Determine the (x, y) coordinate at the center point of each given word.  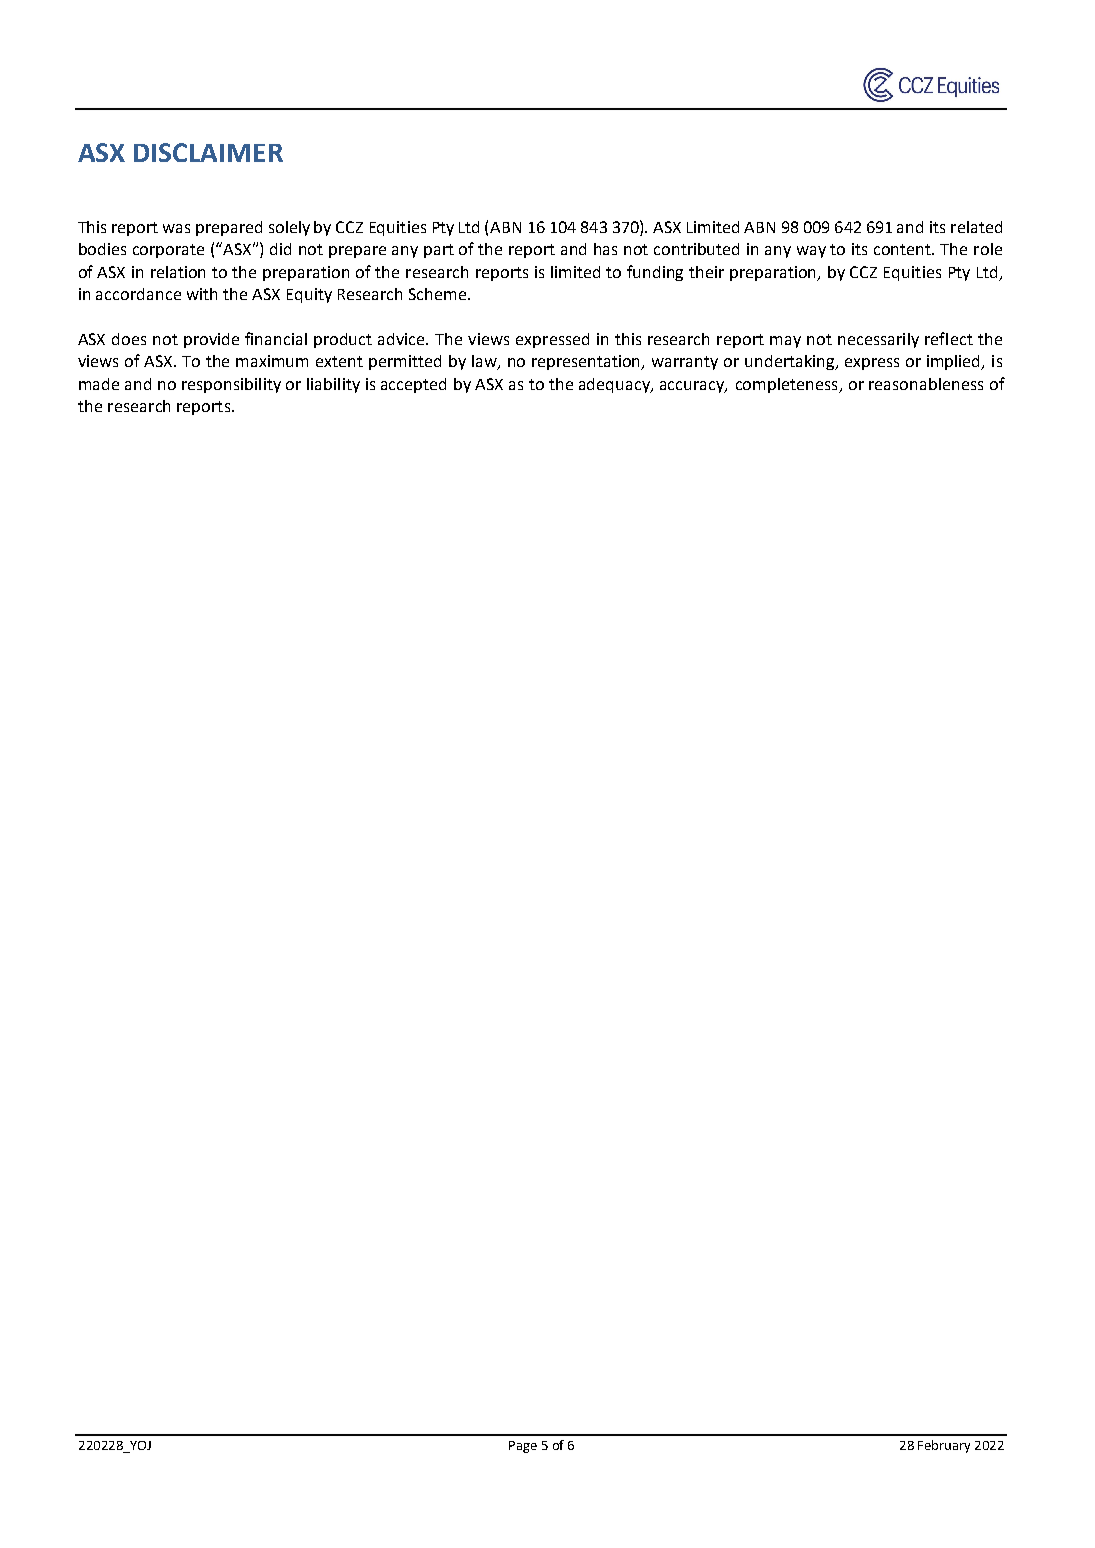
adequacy (616, 385)
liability (333, 385)
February (944, 1446)
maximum (272, 361)
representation (587, 362)
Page (523, 1447)
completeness (788, 385)
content (904, 249)
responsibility (231, 385)
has (605, 249)
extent (339, 361)
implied (955, 362)
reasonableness (926, 384)
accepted (413, 385)
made (99, 384)
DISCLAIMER (208, 152)
